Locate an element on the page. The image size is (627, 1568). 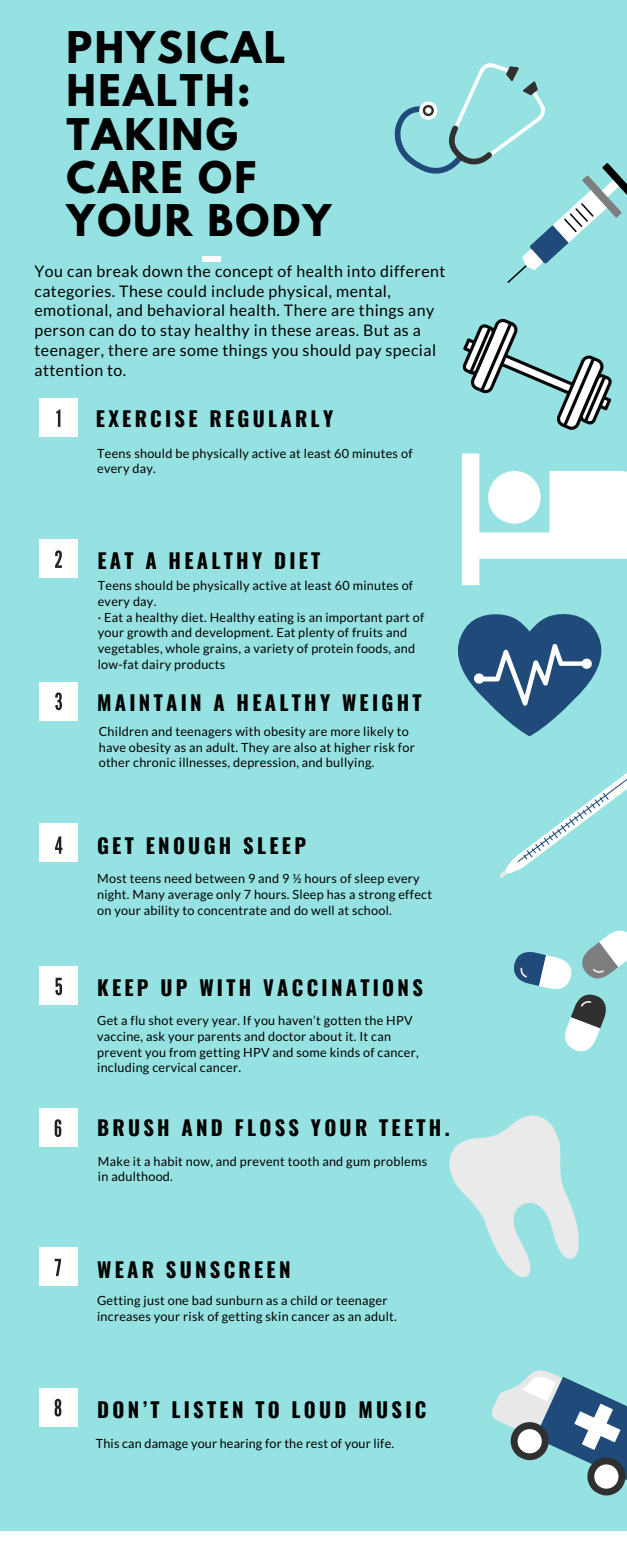
CARE is located at coordinates (124, 177).
